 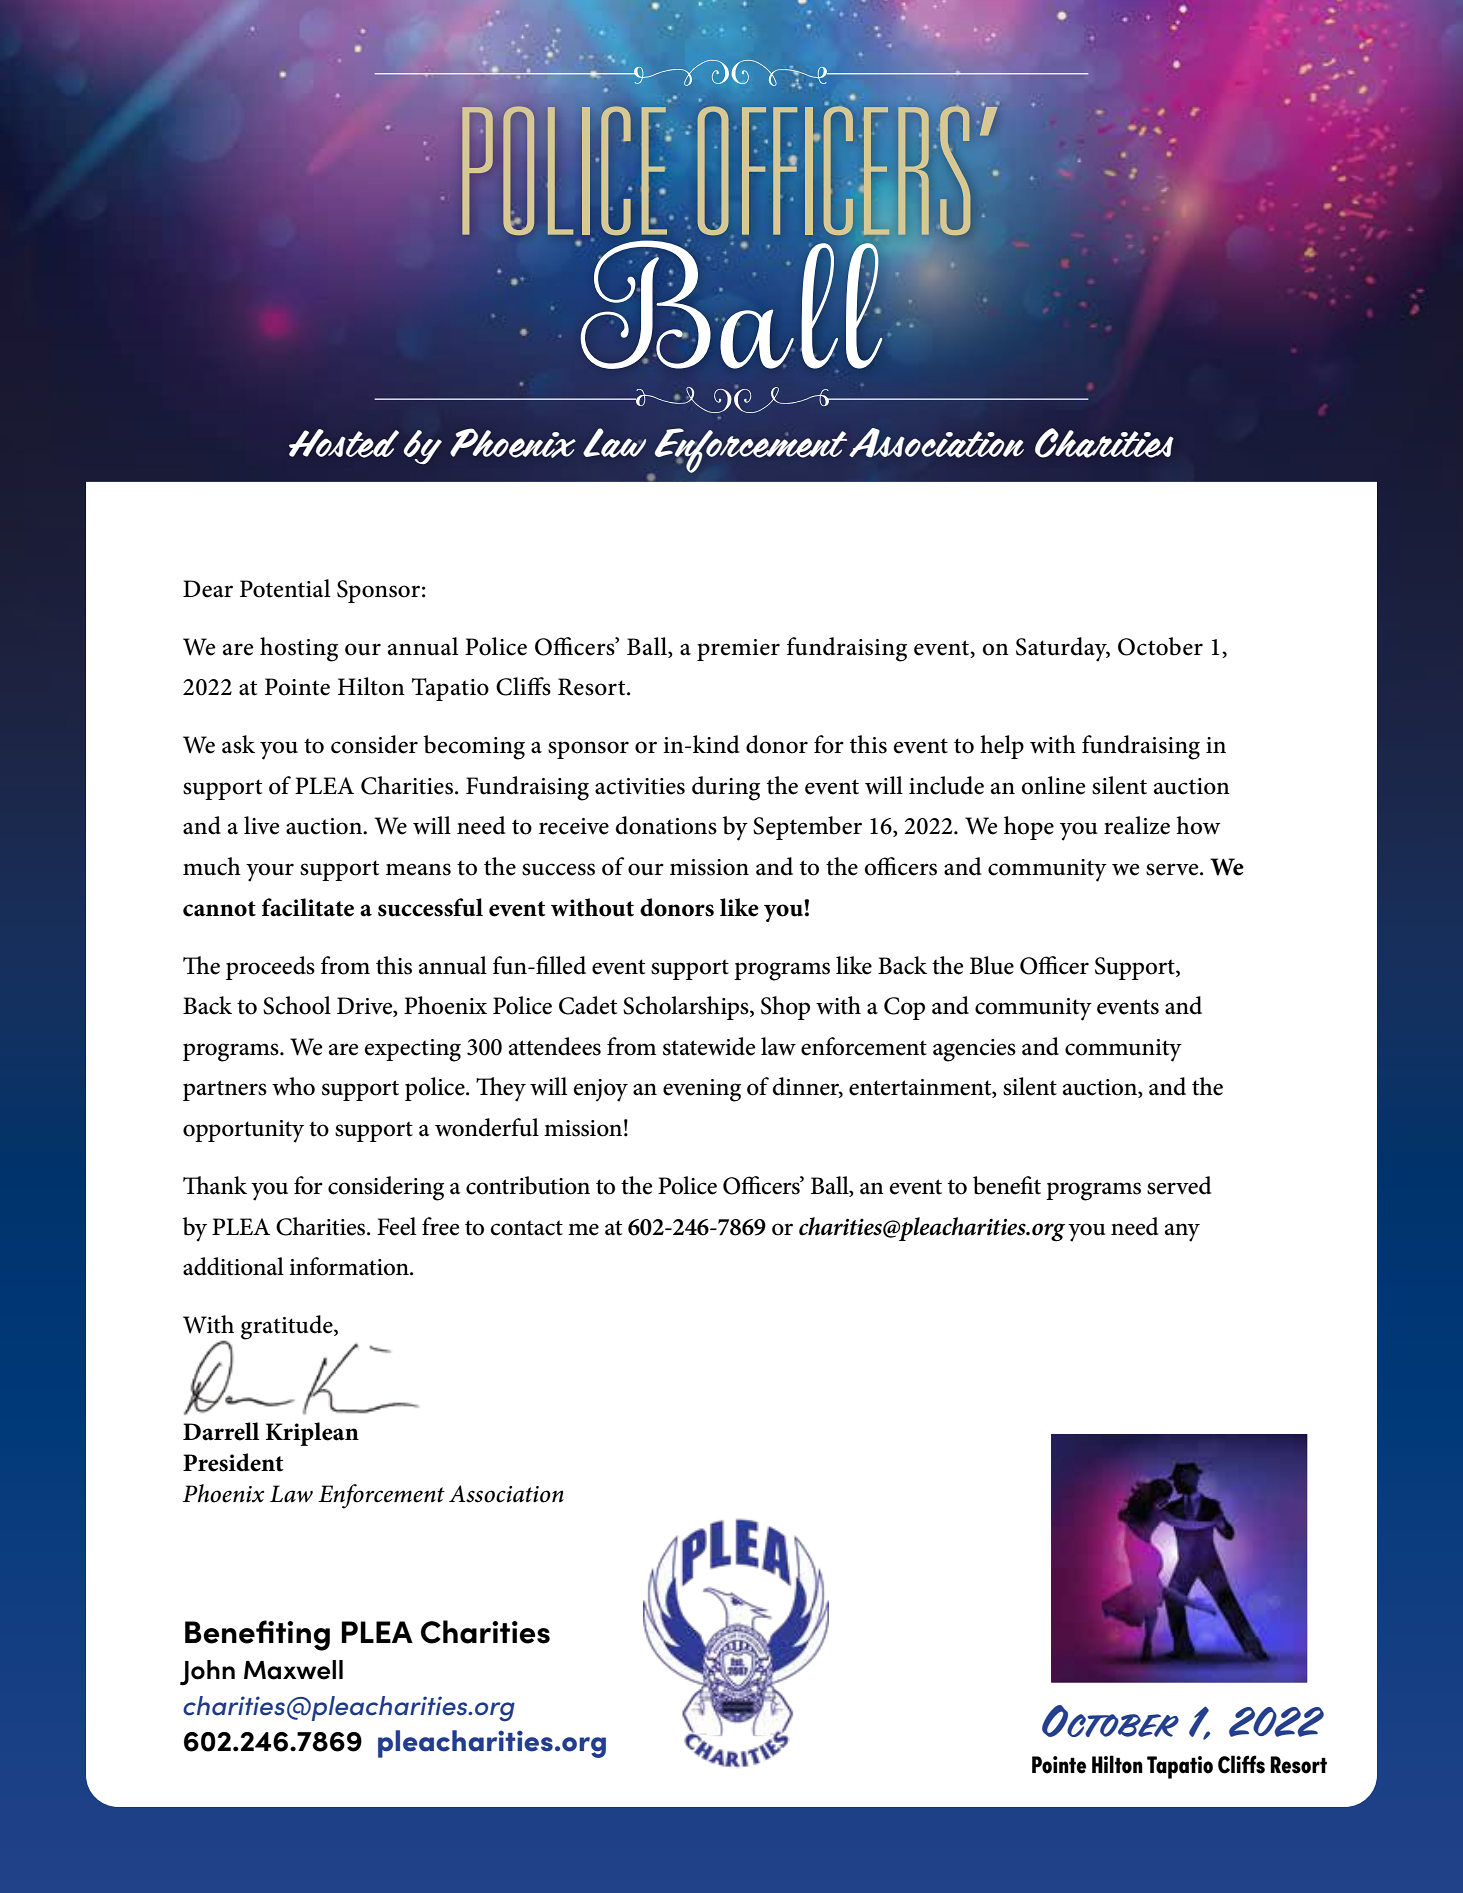 What do you see at coordinates (293, 1670) in the screenshot?
I see `Maxwell` at bounding box center [293, 1670].
